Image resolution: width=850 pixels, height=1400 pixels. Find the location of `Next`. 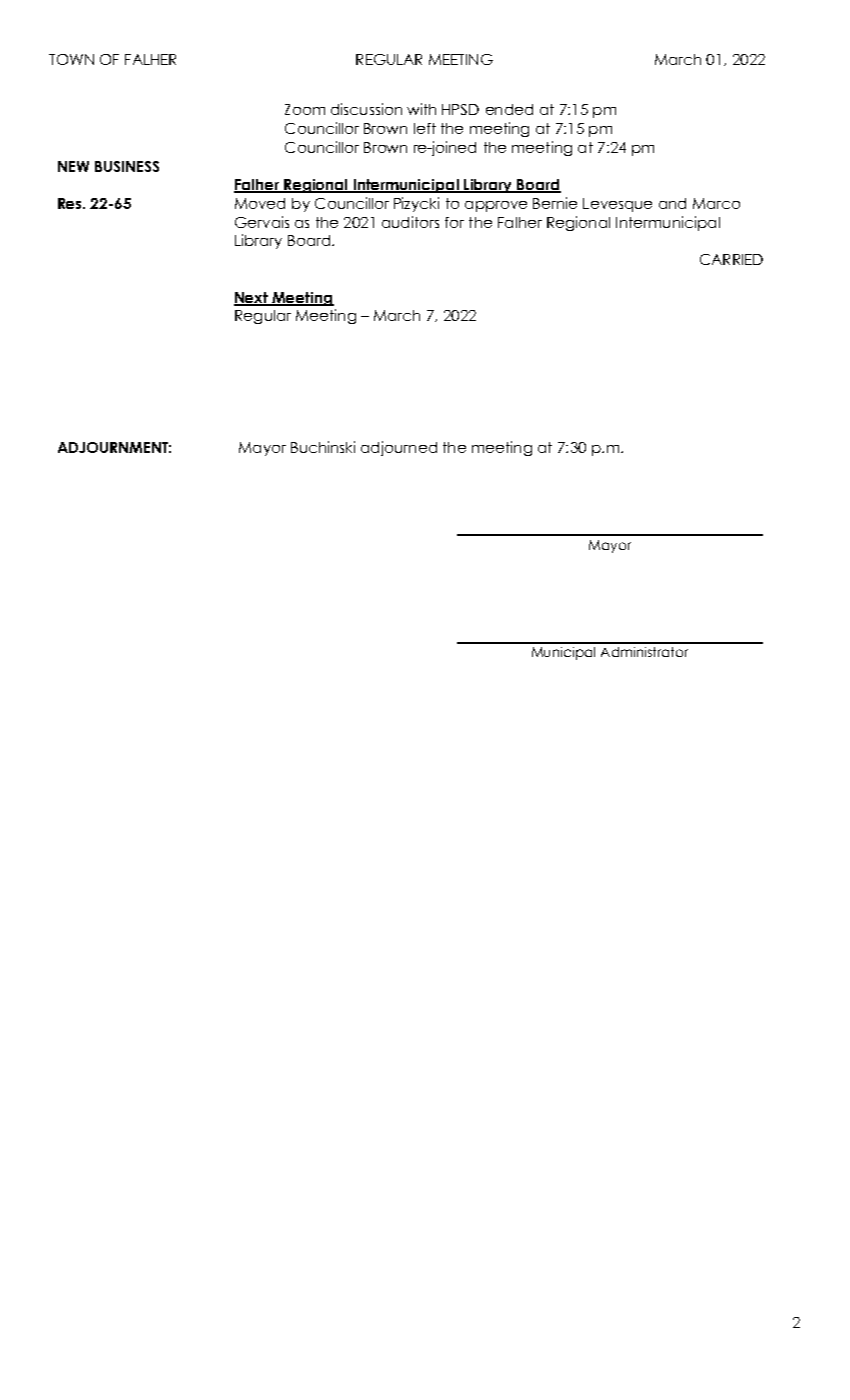

Next is located at coordinates (252, 298).
